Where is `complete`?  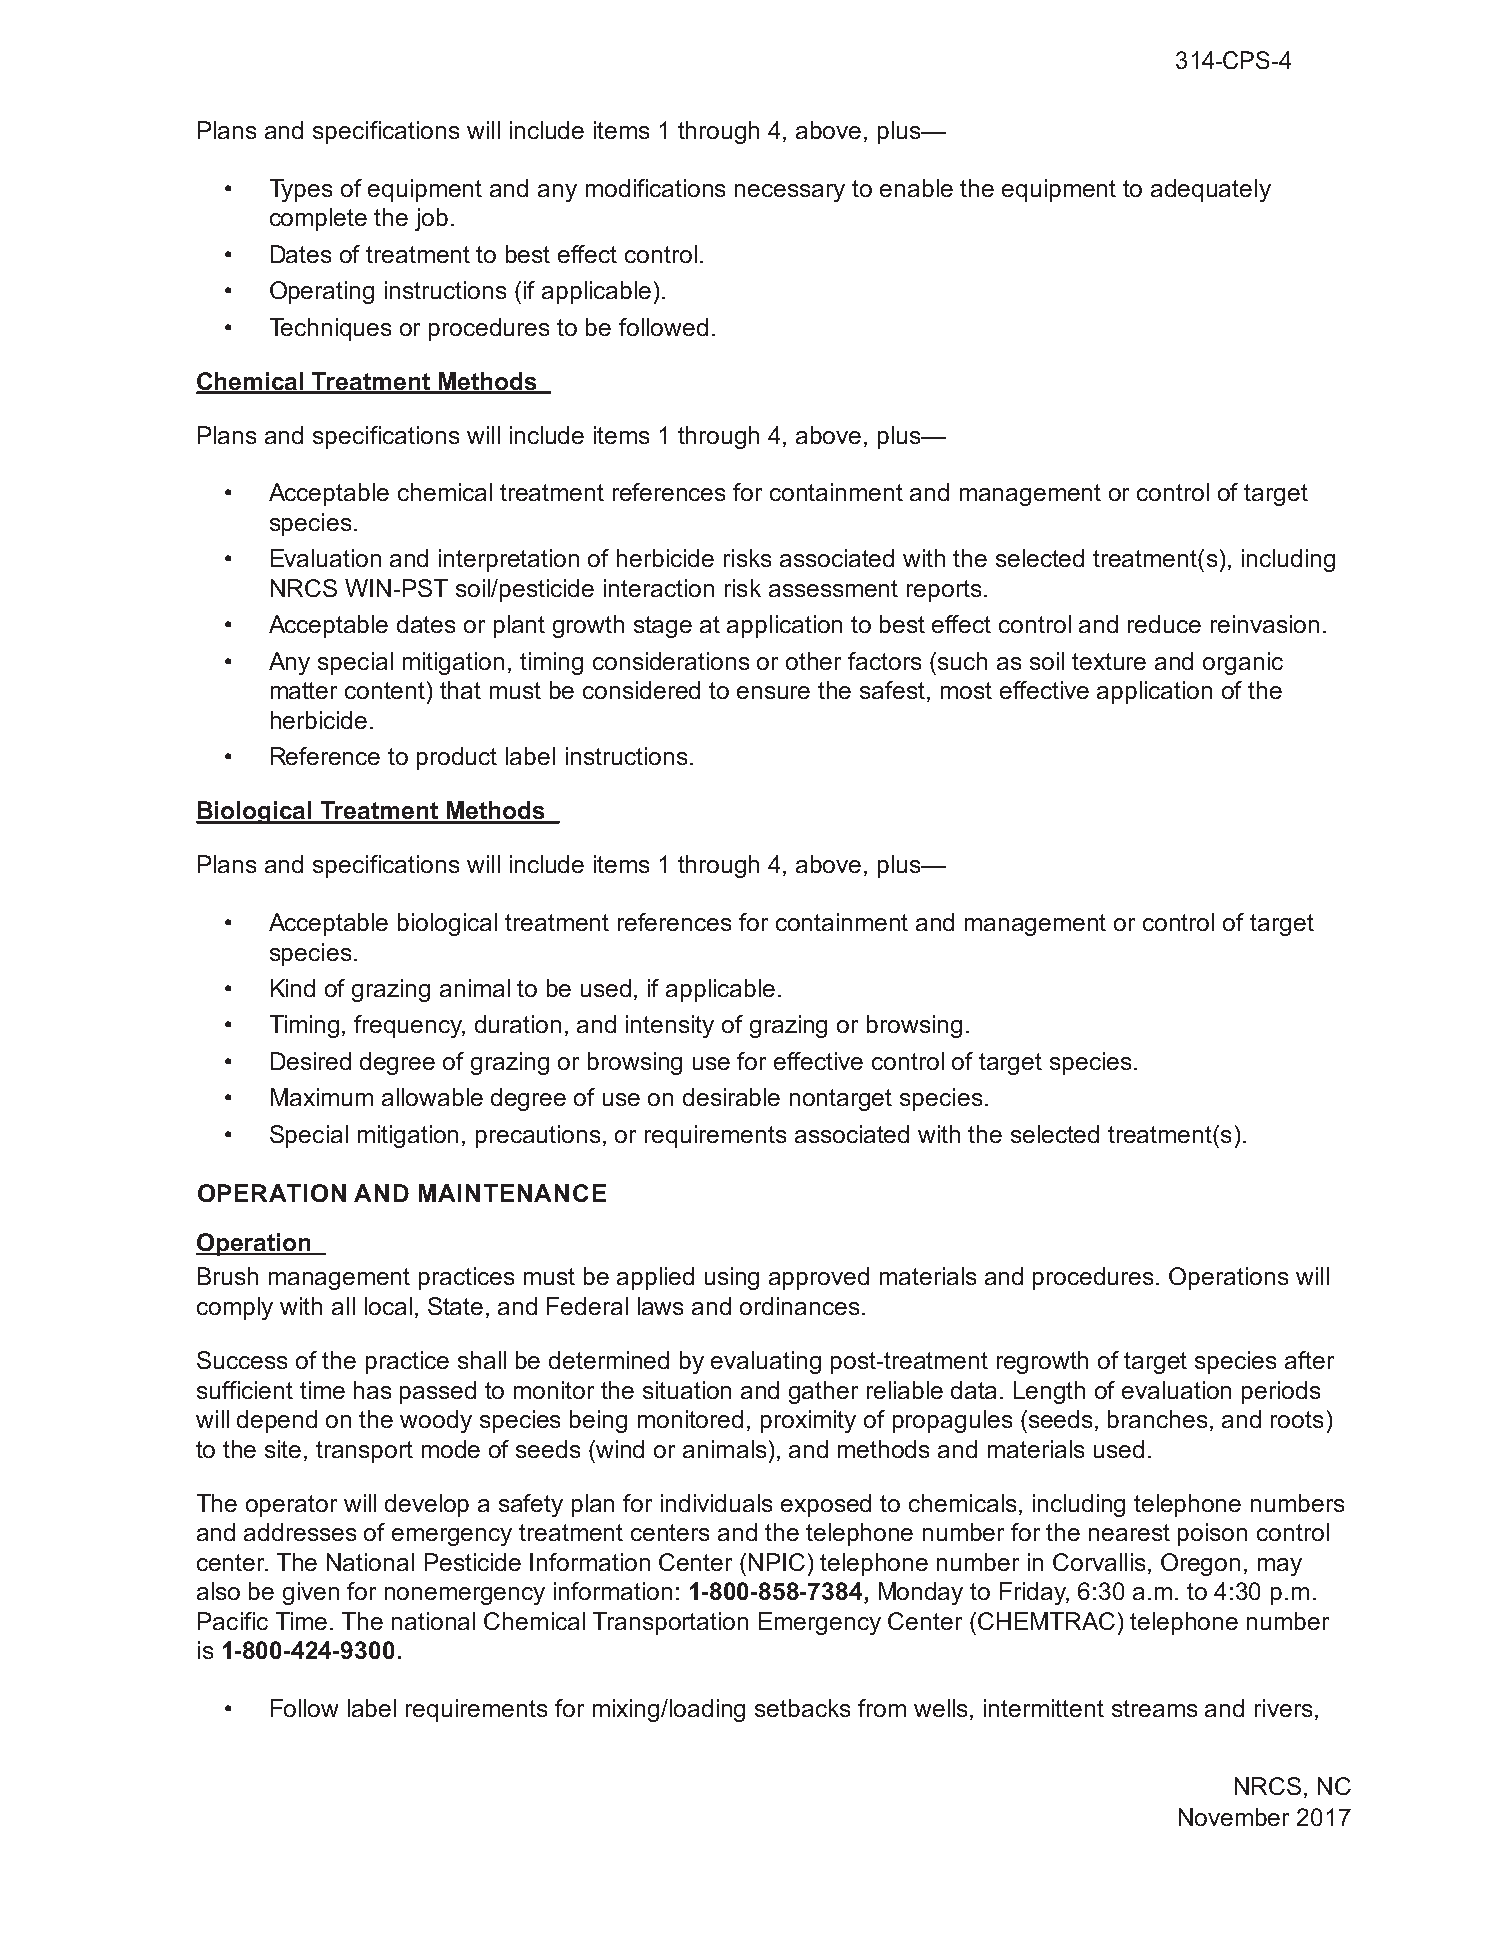 complete is located at coordinates (318, 219).
